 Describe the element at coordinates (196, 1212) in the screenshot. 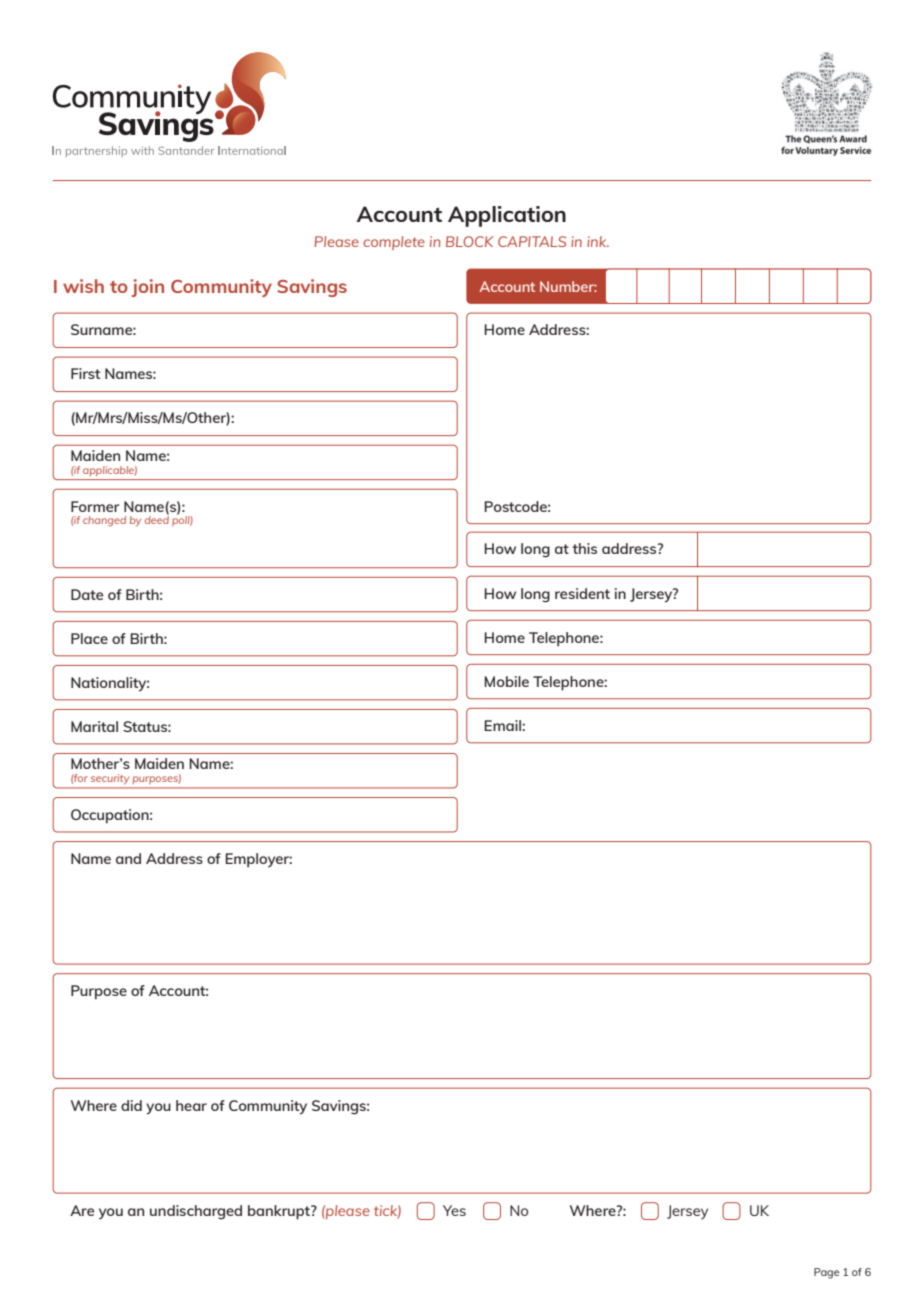

I see `undischarged` at that location.
